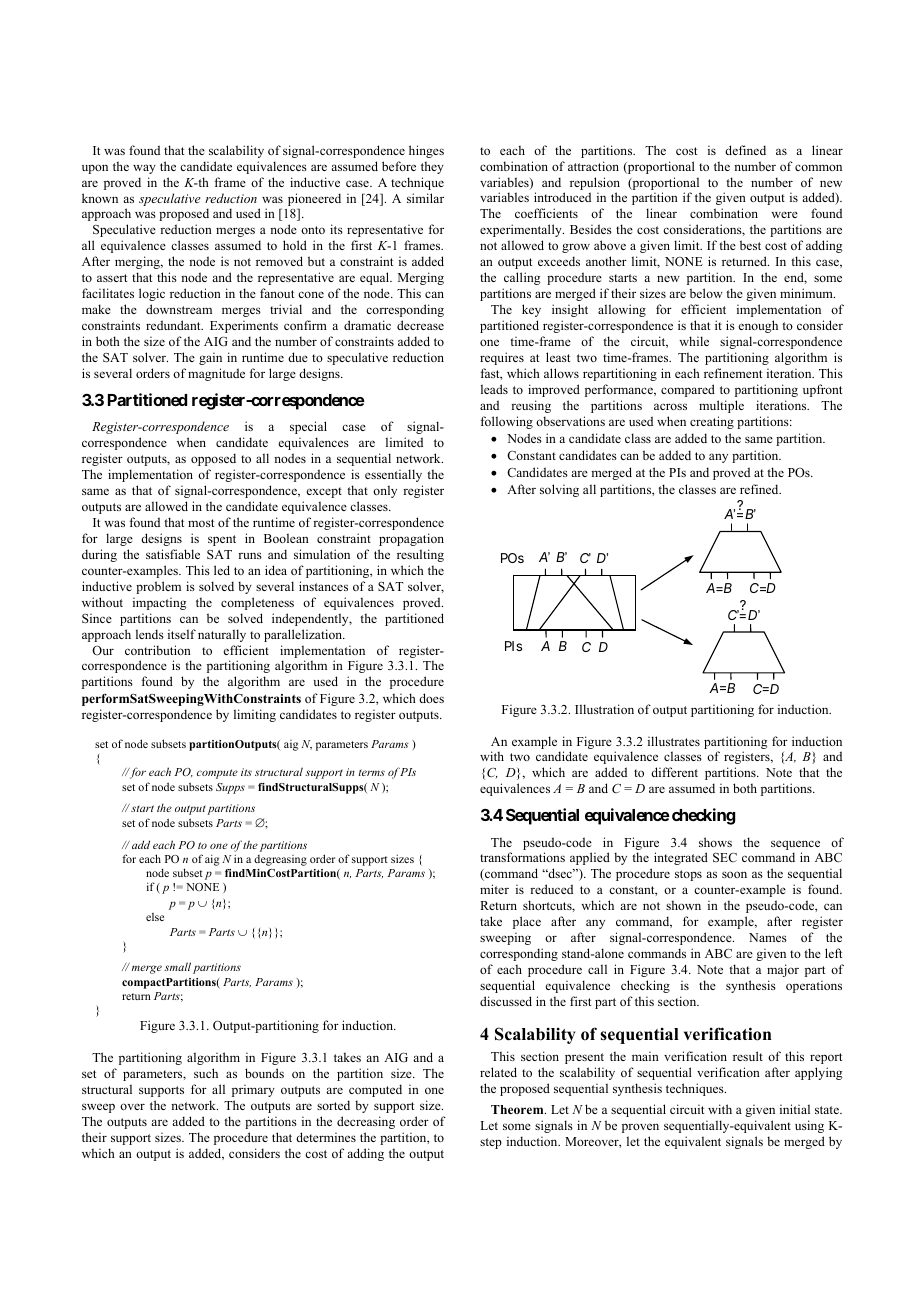 This image has height=1308, width=924. Describe the element at coordinates (745, 150) in the image. I see `defined` at that location.
